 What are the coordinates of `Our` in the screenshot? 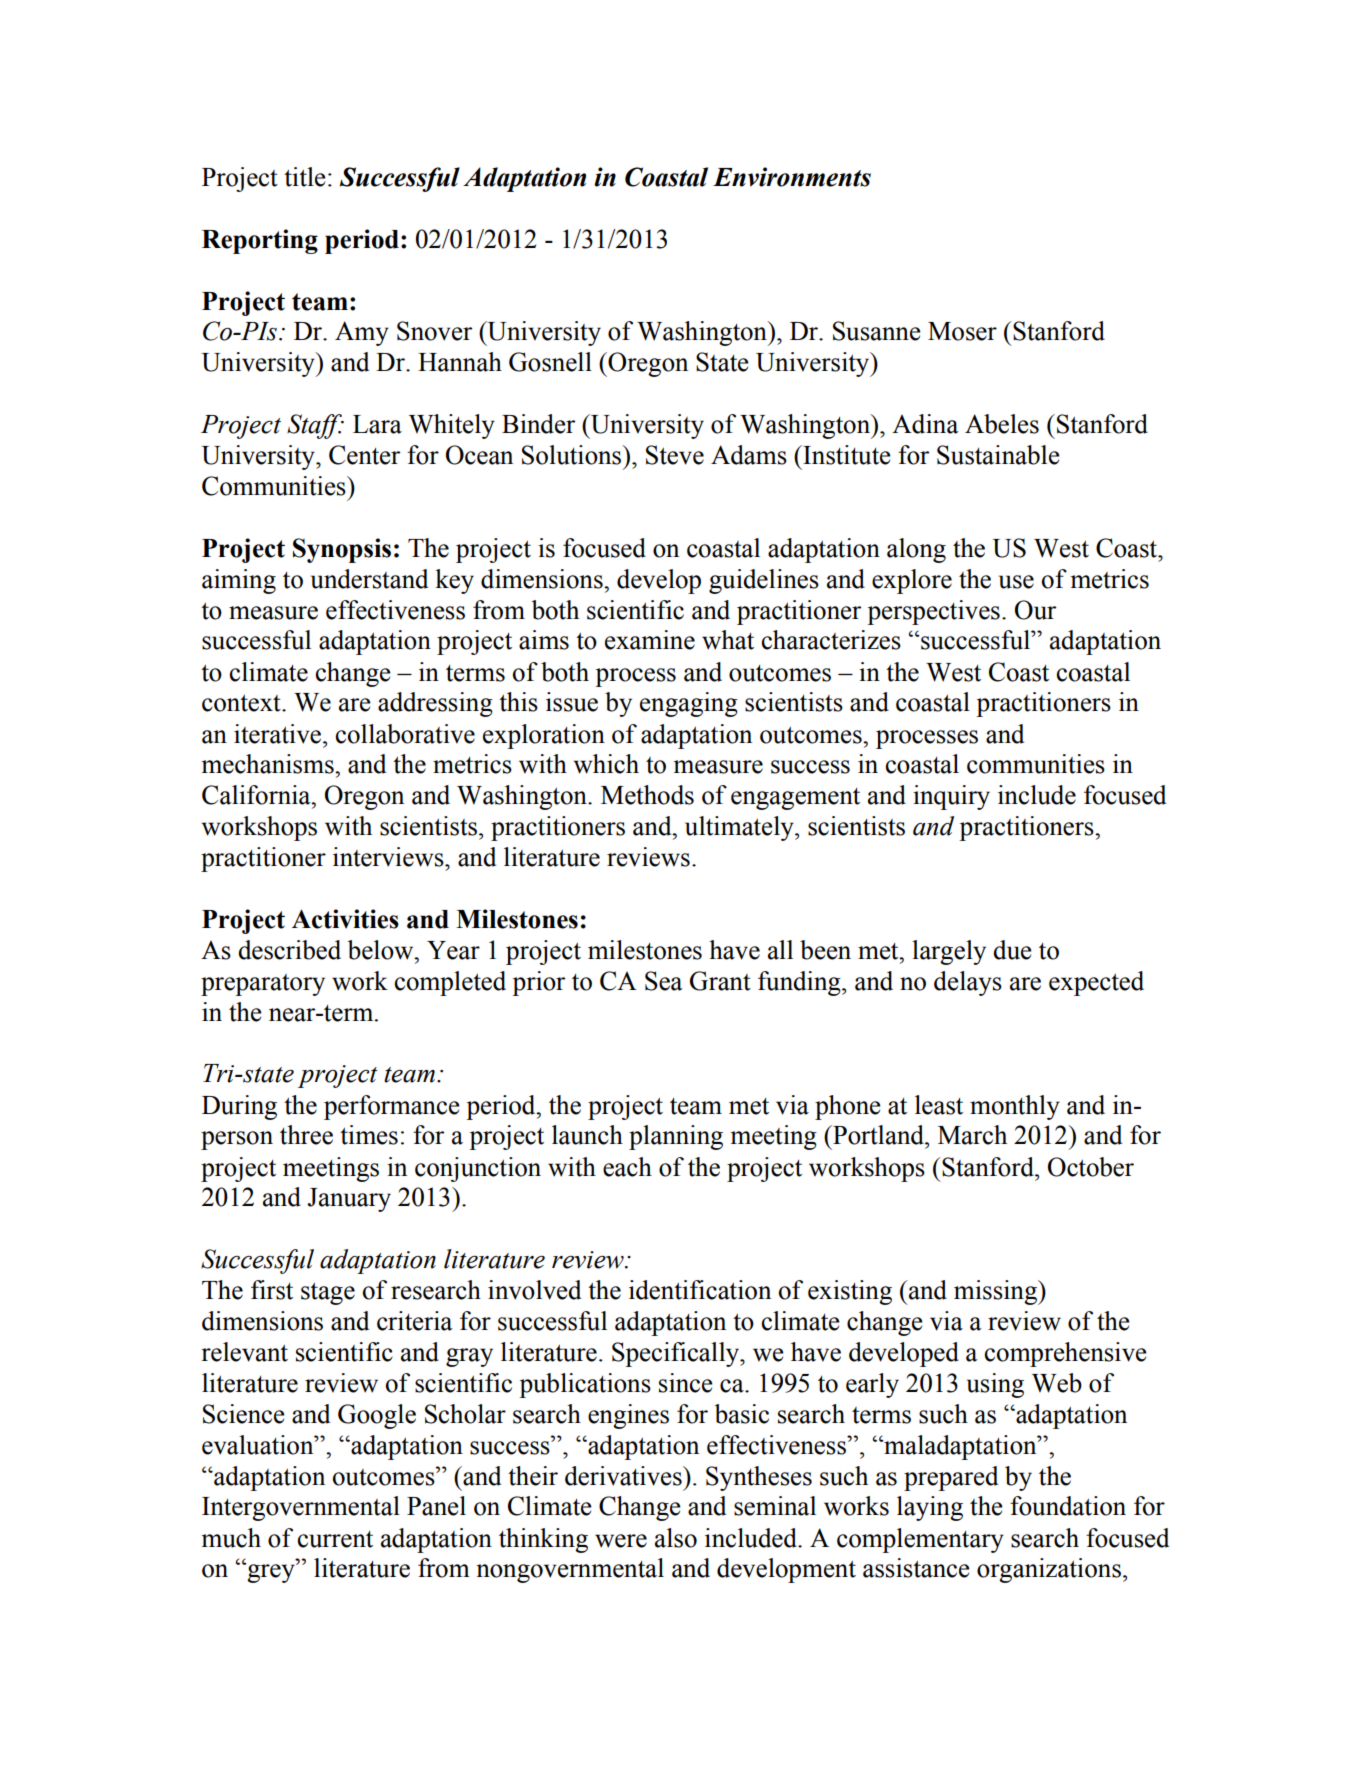 It's located at (1035, 610).
